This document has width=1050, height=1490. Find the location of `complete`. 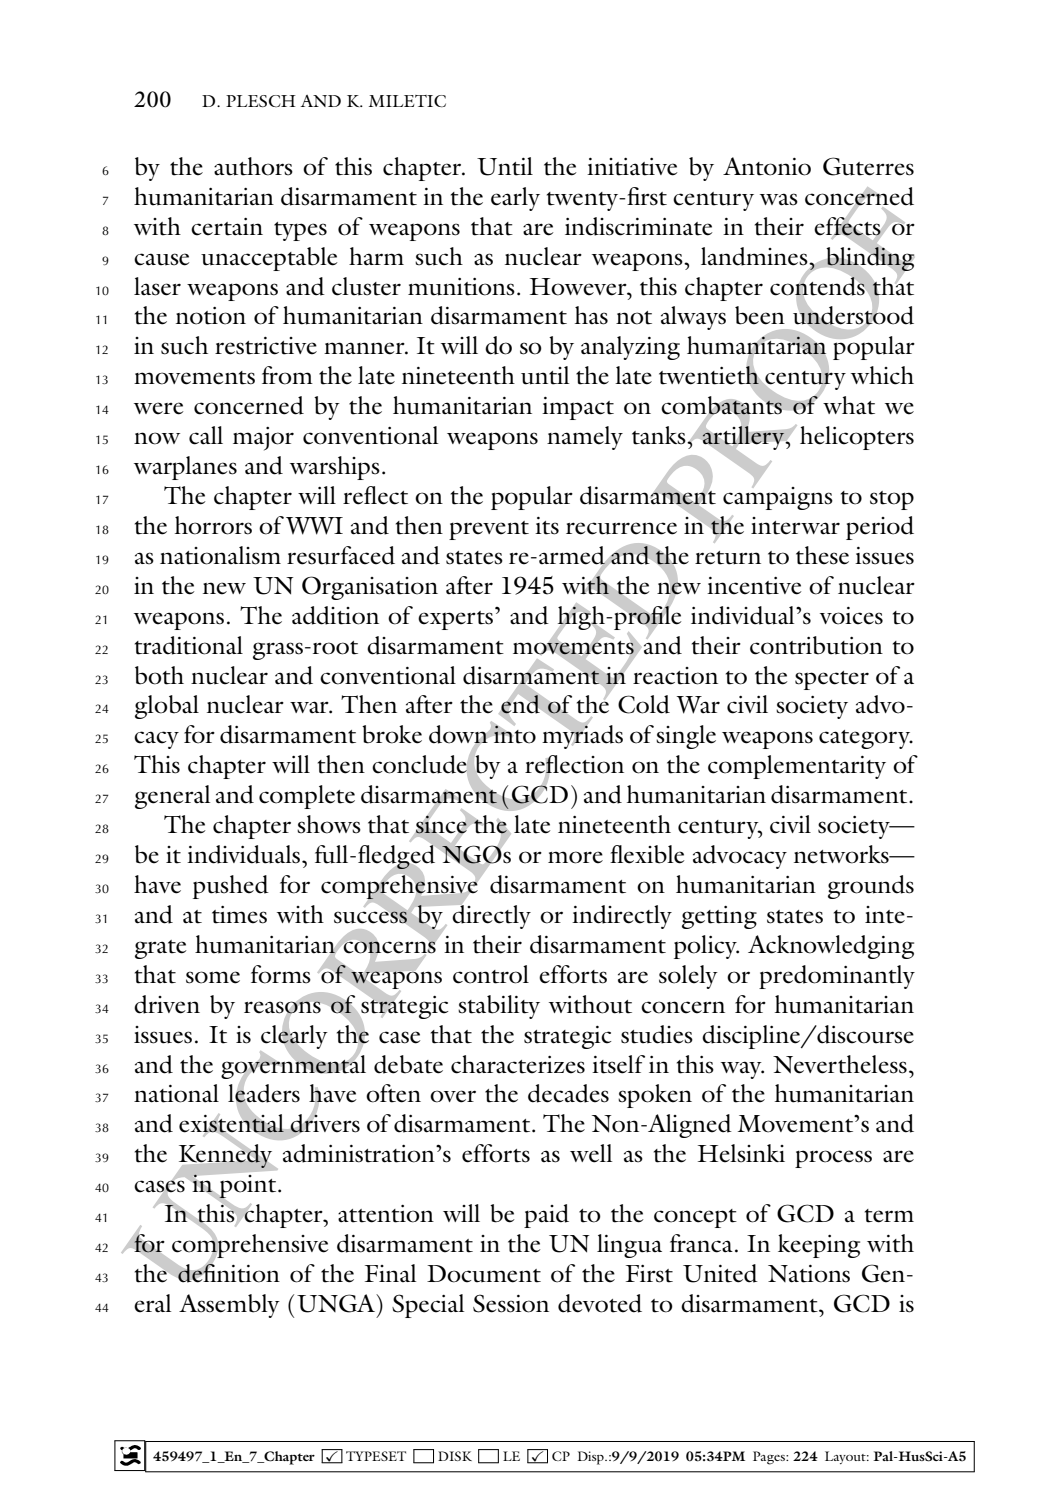

complete is located at coordinates (307, 797).
